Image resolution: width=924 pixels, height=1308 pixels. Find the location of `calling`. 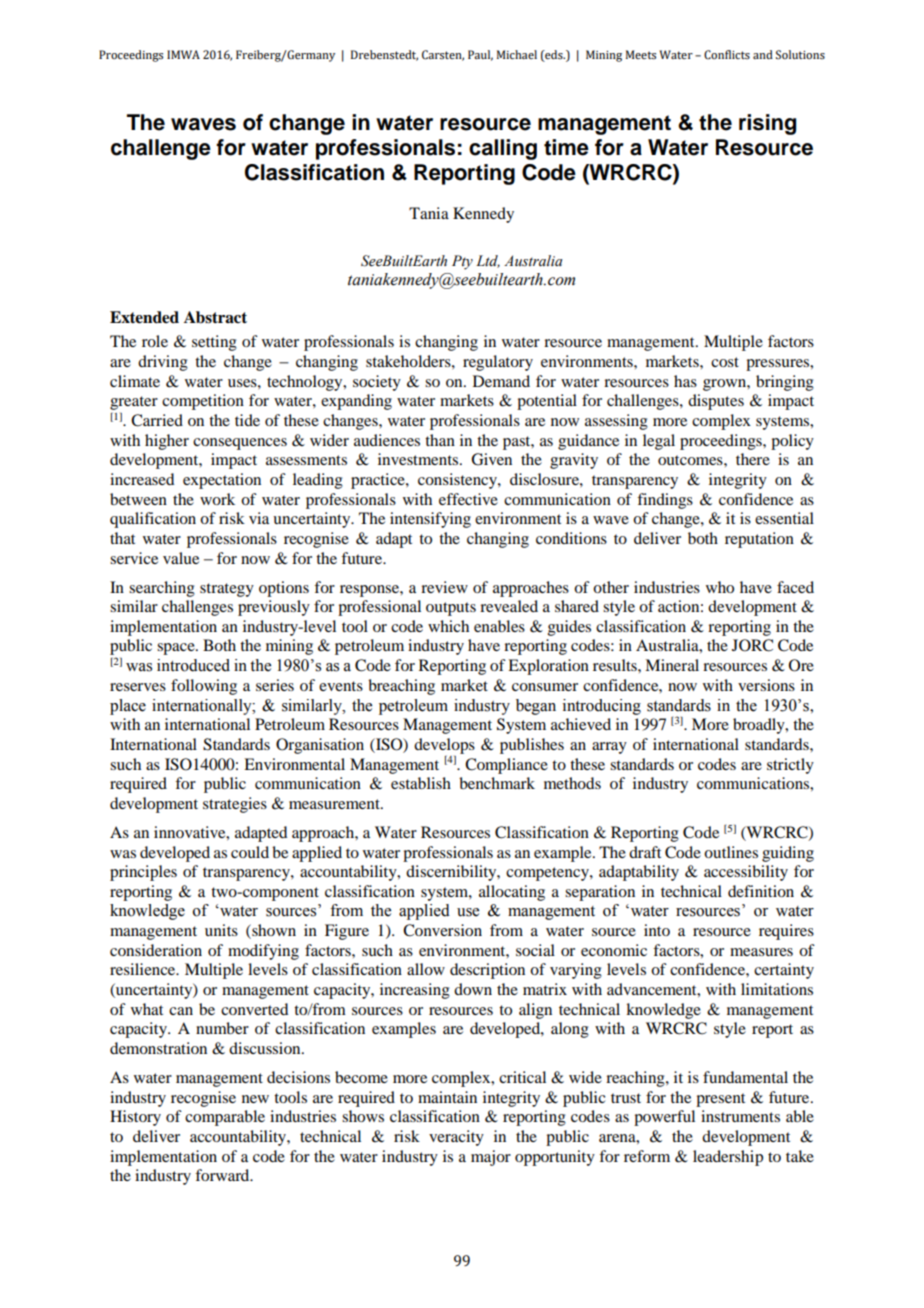

calling is located at coordinates (503, 149).
